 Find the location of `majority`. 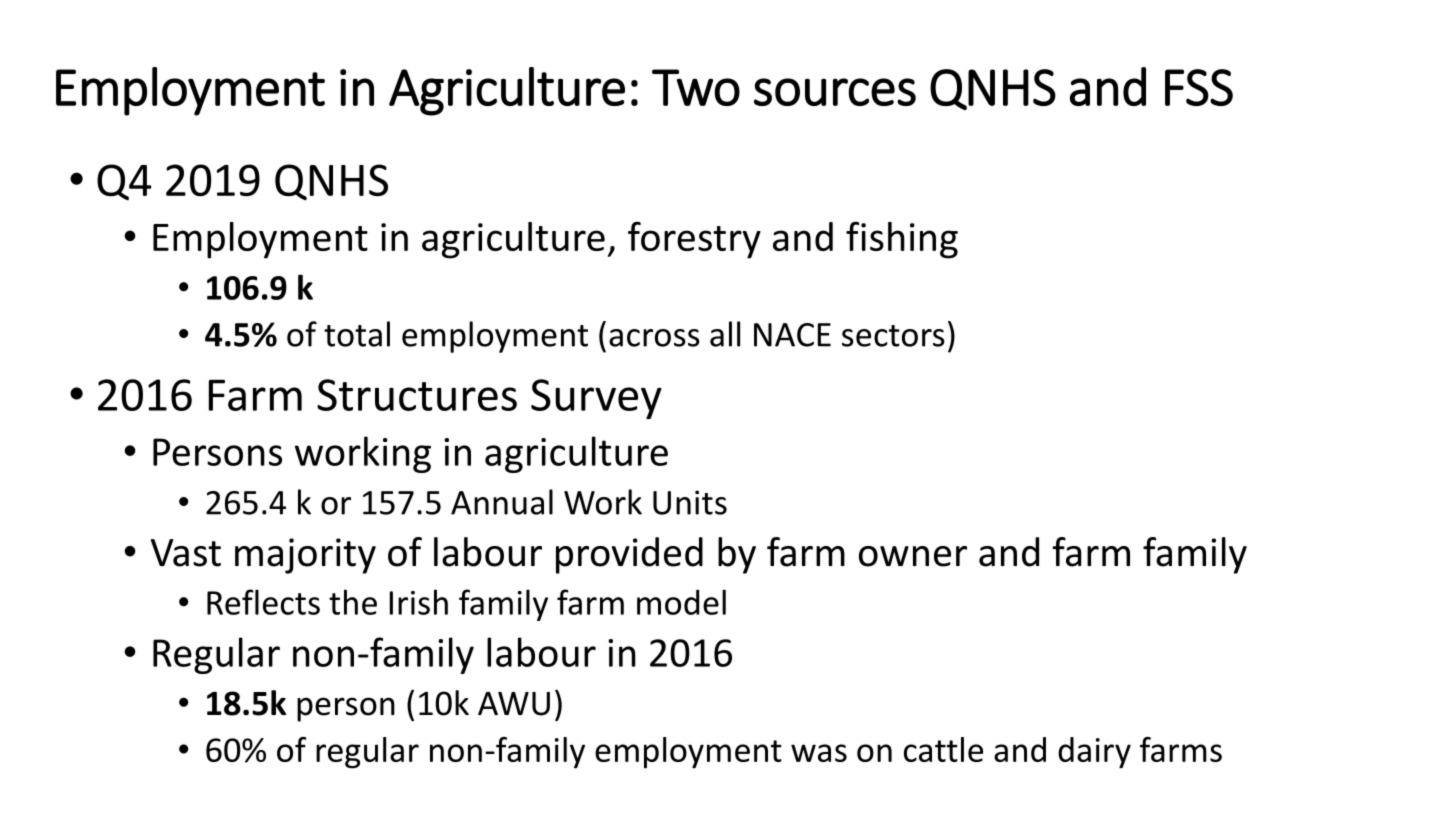

majority is located at coordinates (305, 556).
